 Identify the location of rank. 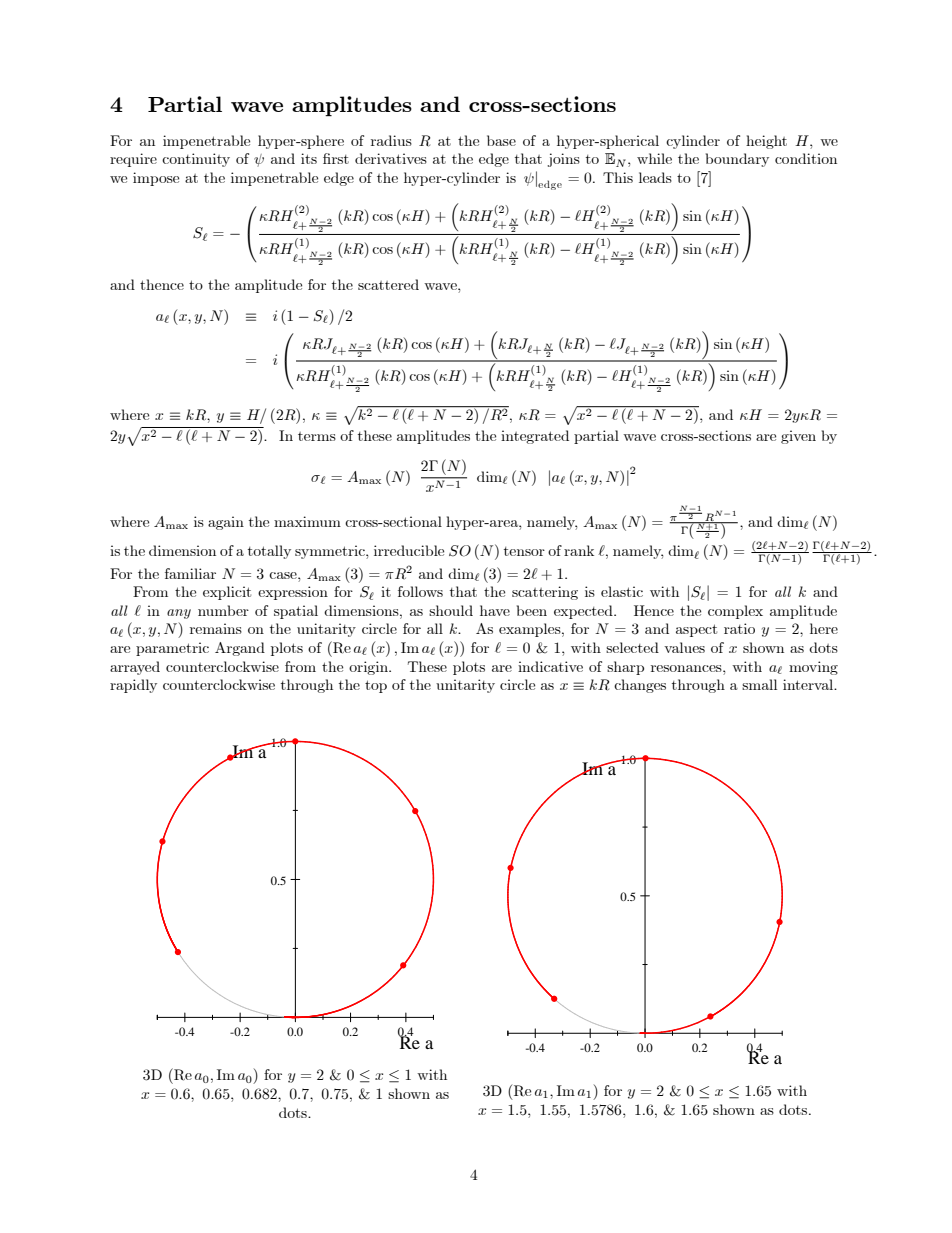
(579, 550).
